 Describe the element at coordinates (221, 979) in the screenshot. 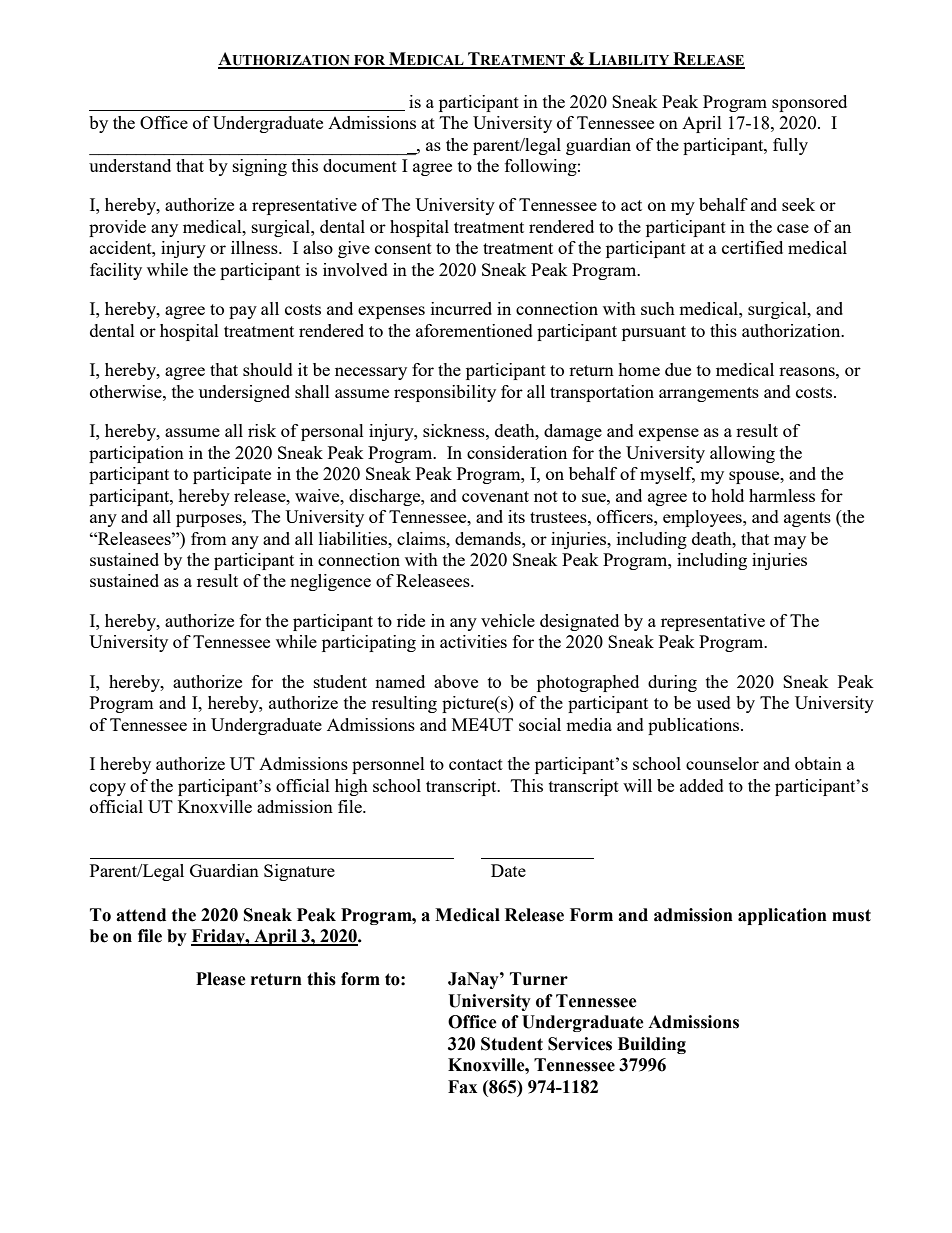

I see `Please` at that location.
